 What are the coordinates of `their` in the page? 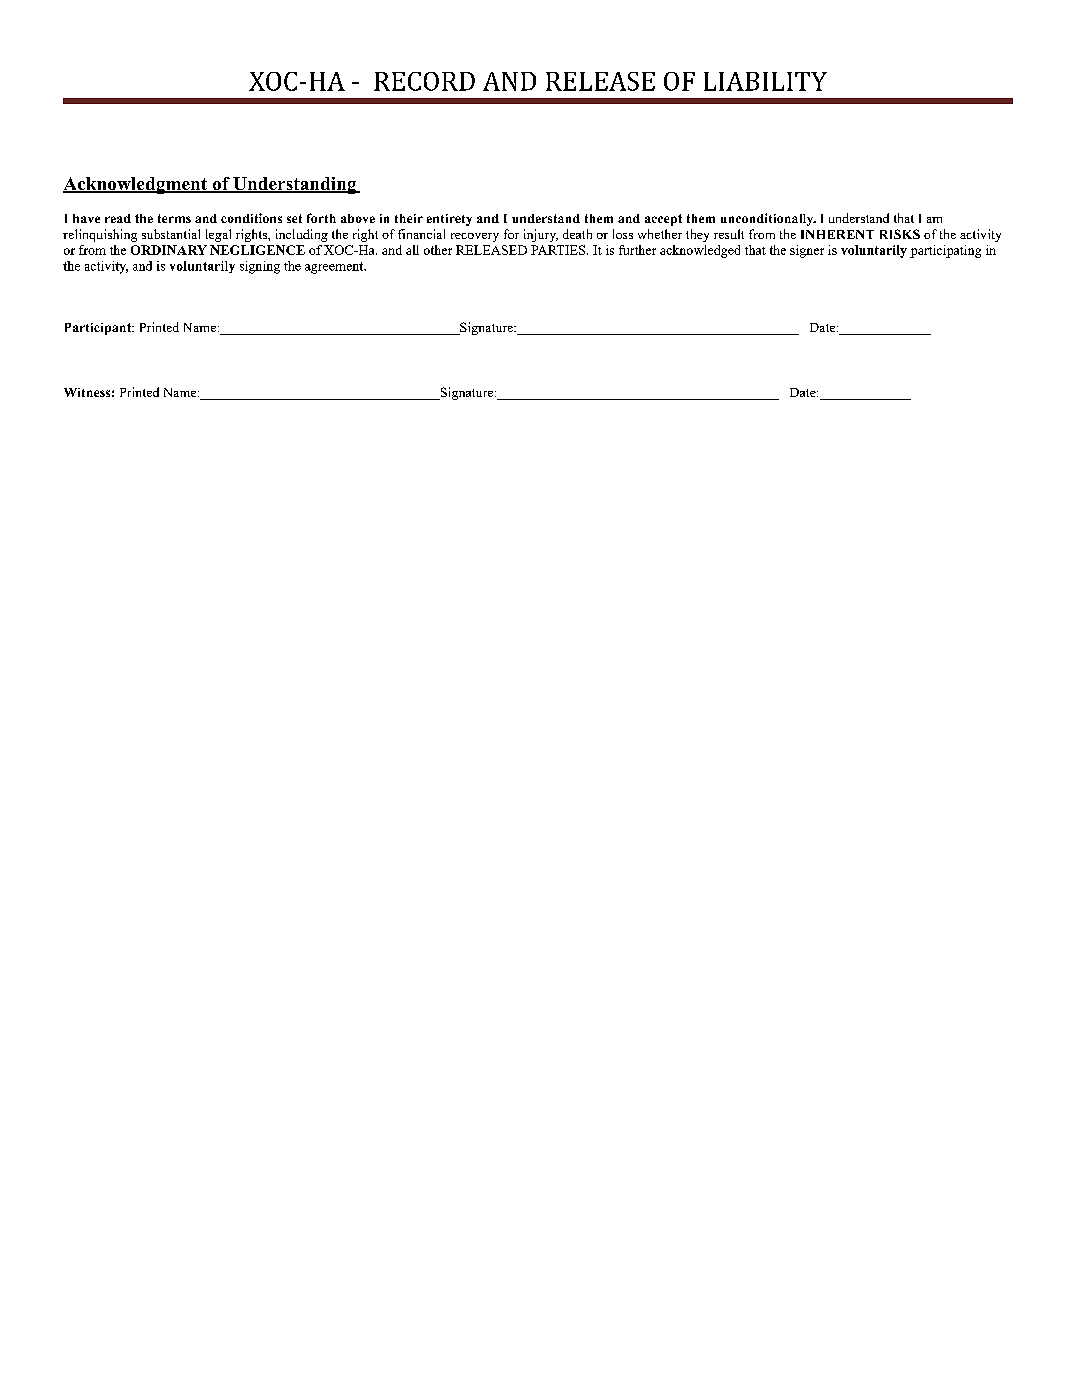 It's located at (409, 218).
